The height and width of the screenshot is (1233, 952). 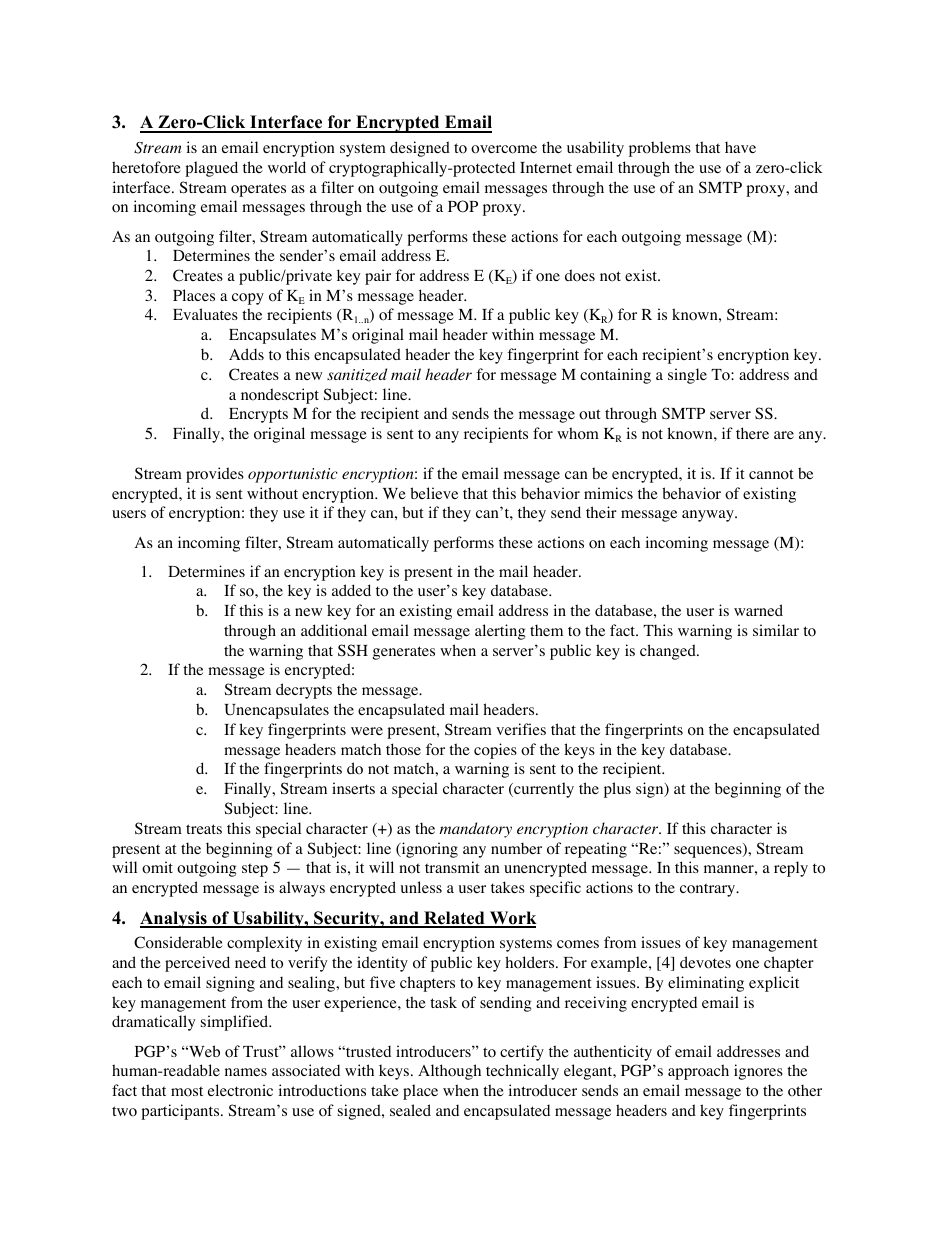 What do you see at coordinates (187, 1091) in the screenshot?
I see `most` at bounding box center [187, 1091].
